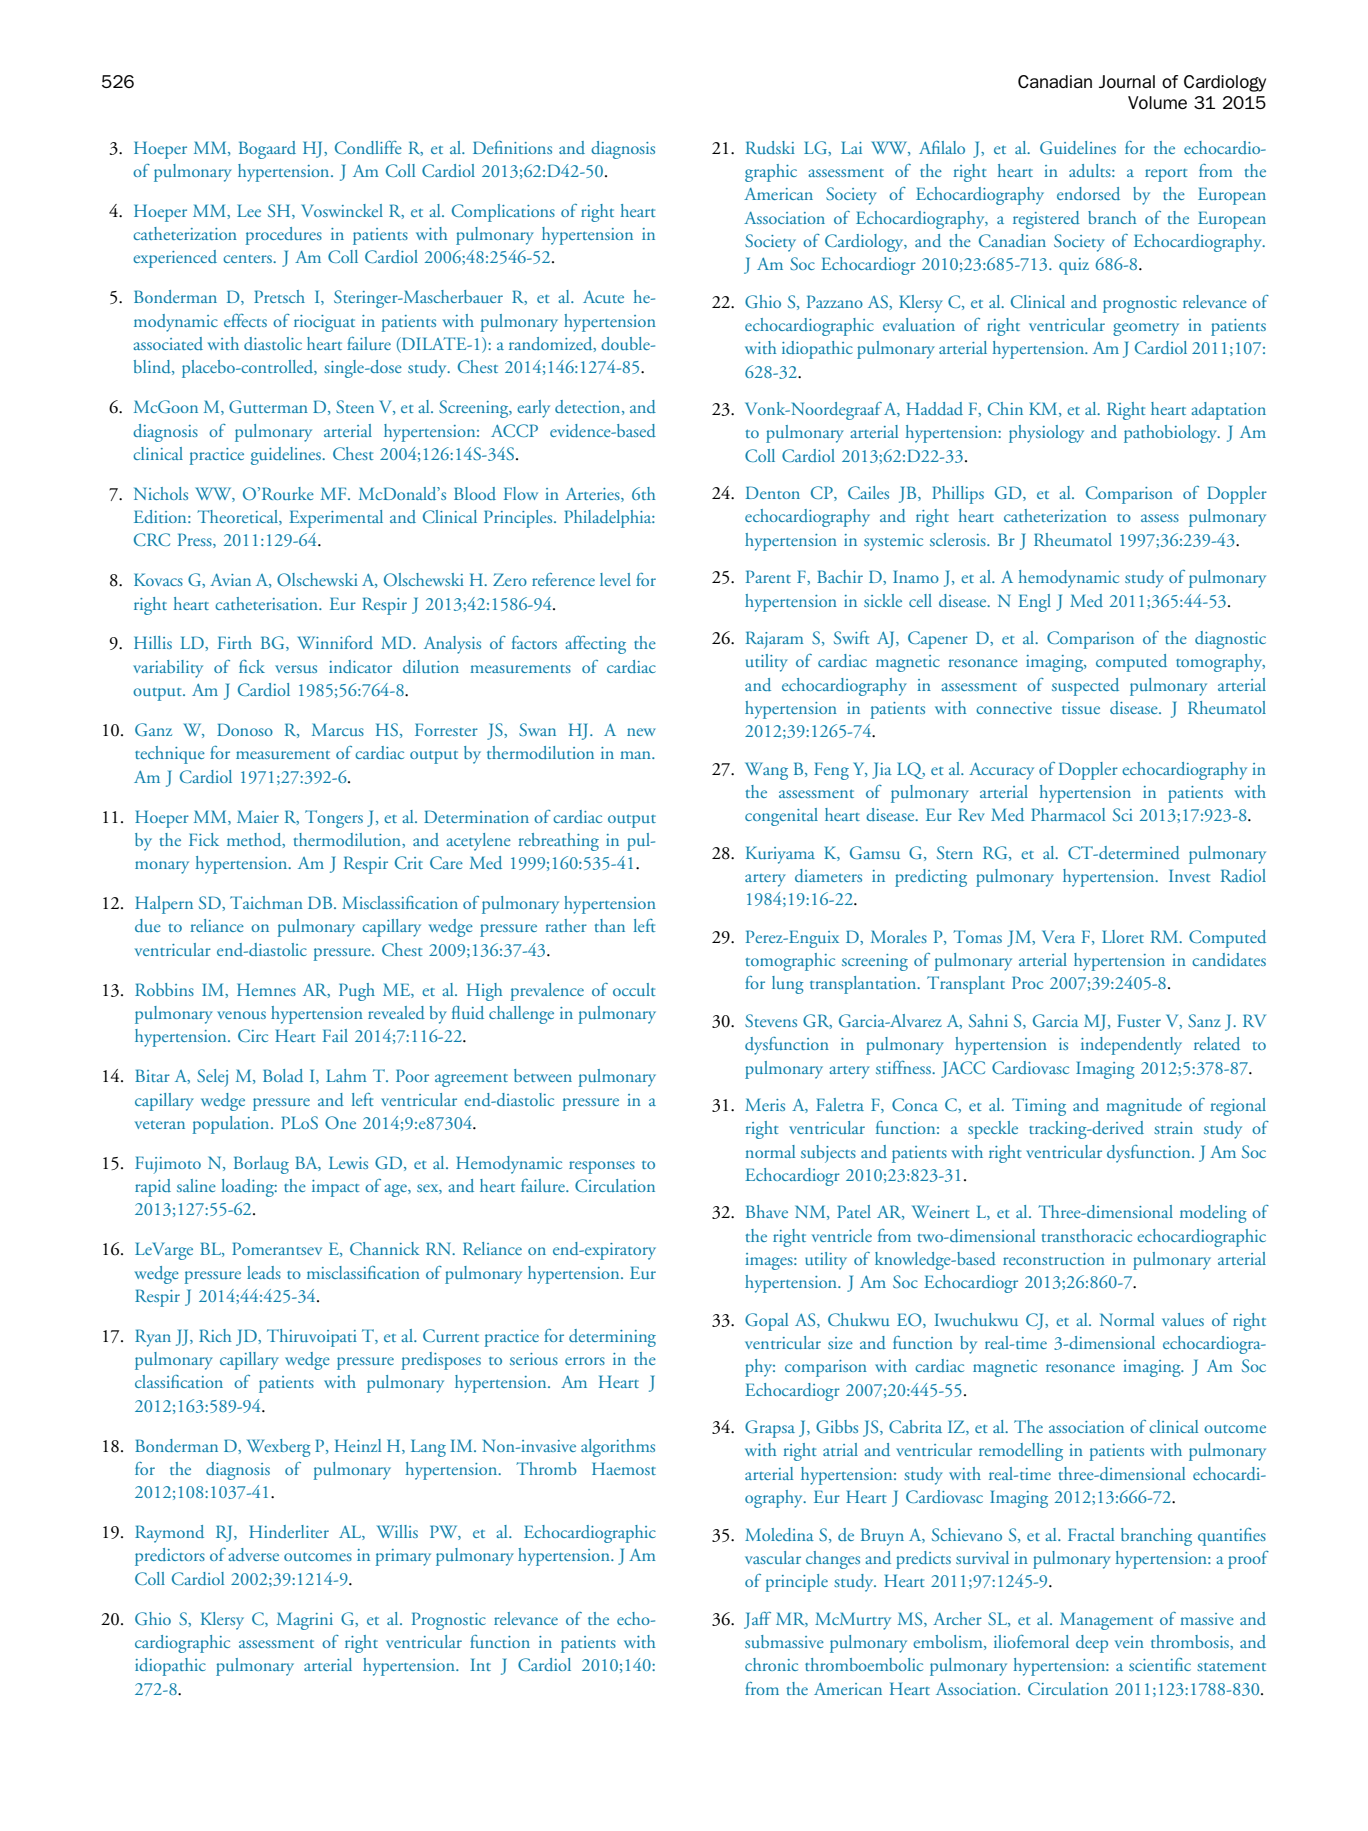  What do you see at coordinates (264, 1272) in the image?
I see `leads` at bounding box center [264, 1272].
